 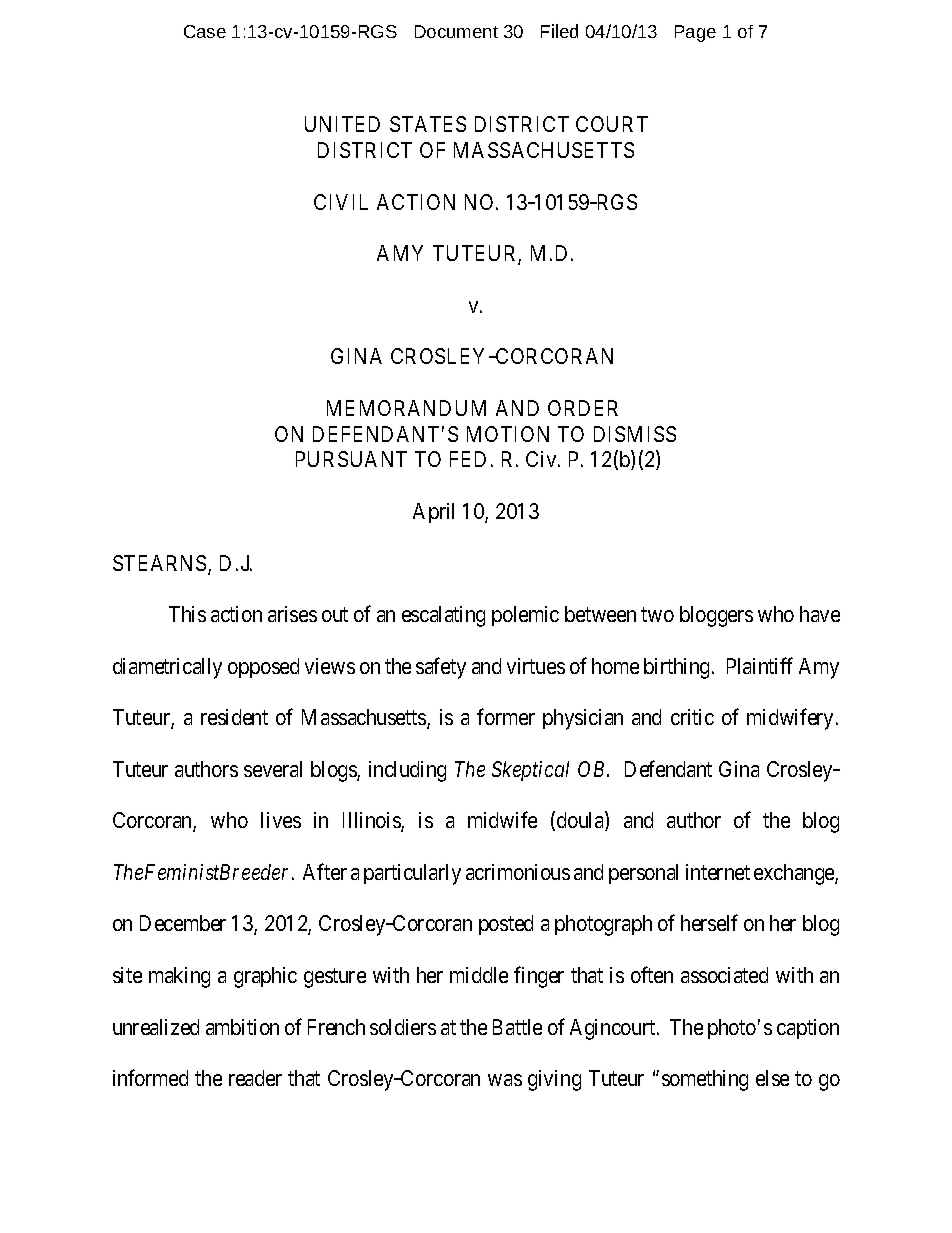 What do you see at coordinates (635, 434) in the image?
I see `DISMISS` at bounding box center [635, 434].
